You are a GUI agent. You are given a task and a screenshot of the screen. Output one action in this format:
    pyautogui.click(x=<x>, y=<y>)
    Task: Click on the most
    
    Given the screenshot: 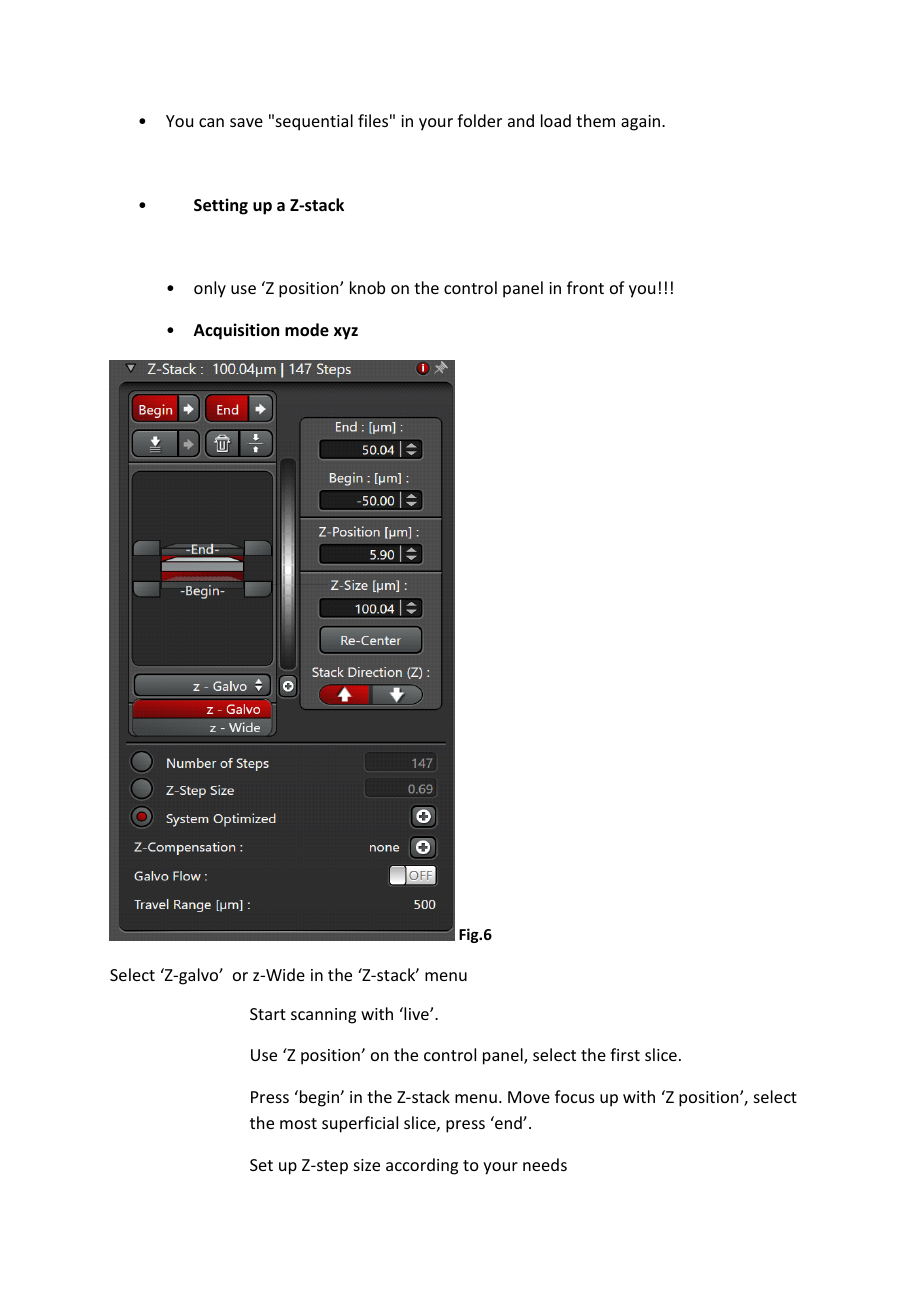 What is the action you would take?
    pyautogui.click(x=298, y=1123)
